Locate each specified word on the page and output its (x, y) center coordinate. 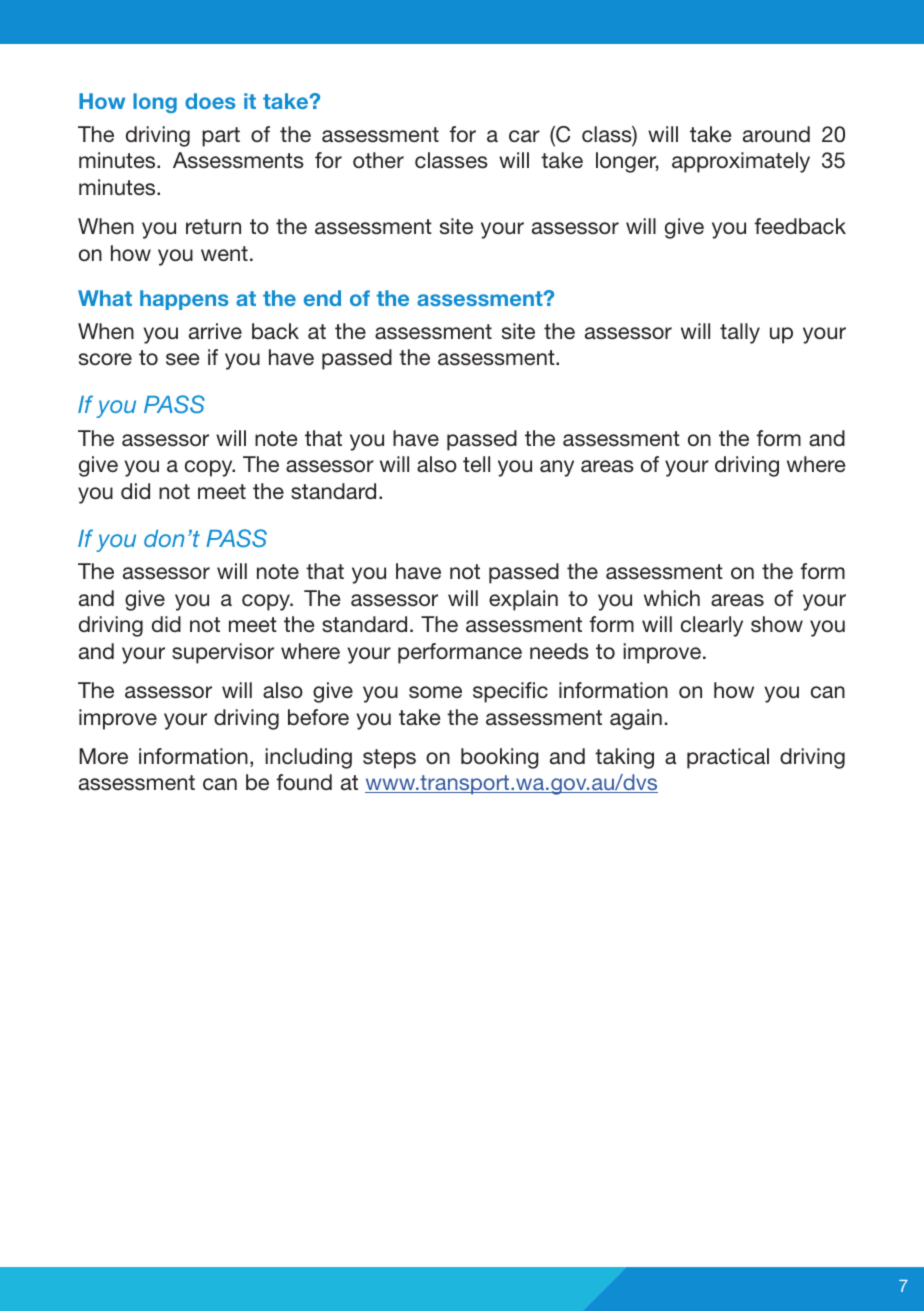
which (672, 598)
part (221, 137)
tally (740, 333)
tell (476, 464)
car (524, 136)
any (557, 468)
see (183, 359)
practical (728, 758)
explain (523, 600)
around (776, 134)
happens (184, 300)
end (322, 298)
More (103, 756)
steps (389, 759)
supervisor (223, 653)
